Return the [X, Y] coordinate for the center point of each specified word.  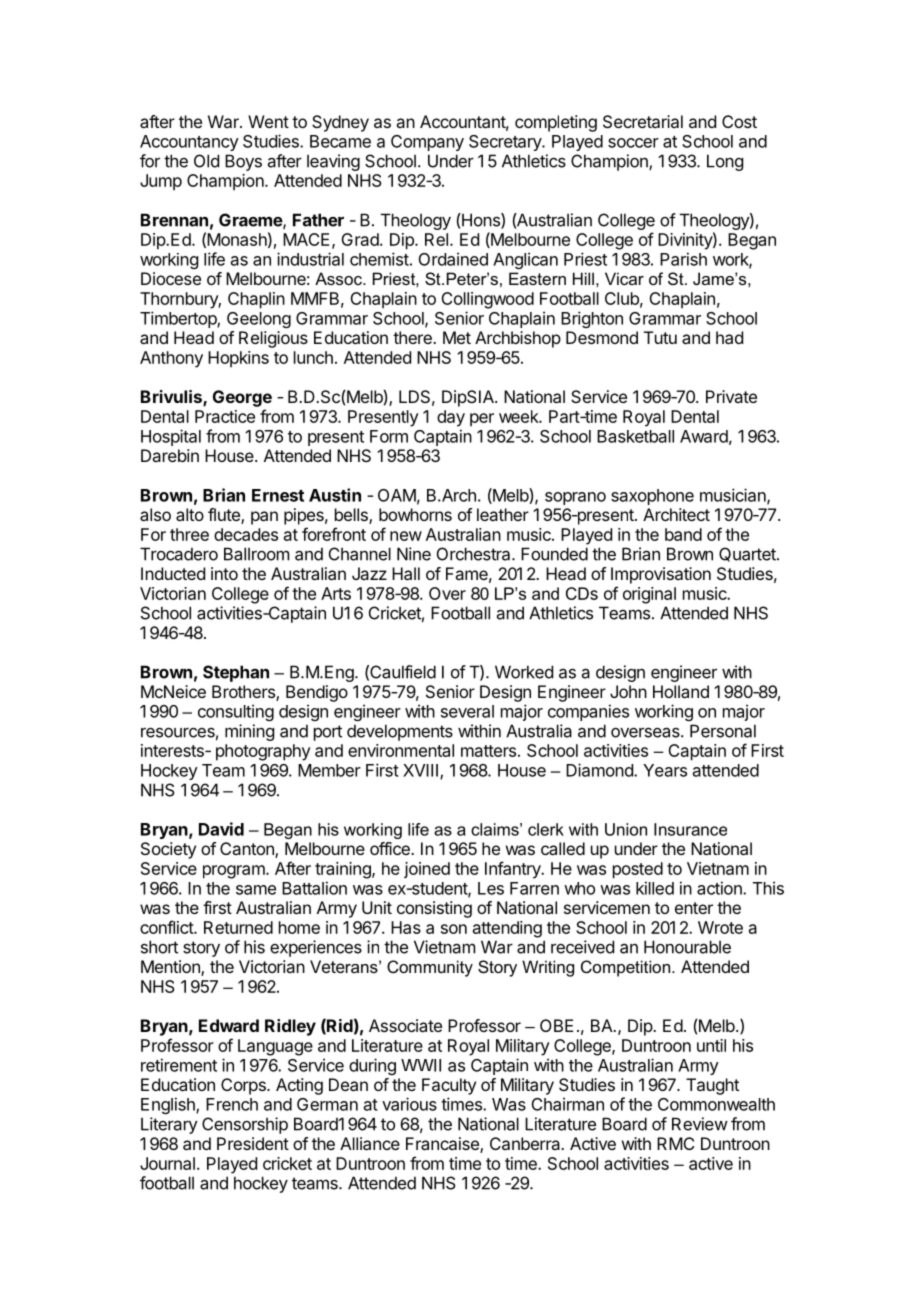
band [683, 534]
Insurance [690, 829]
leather [503, 514]
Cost [739, 121]
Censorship [245, 1125]
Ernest [278, 495]
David [221, 829]
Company [427, 143]
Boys [243, 162]
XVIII [422, 771]
